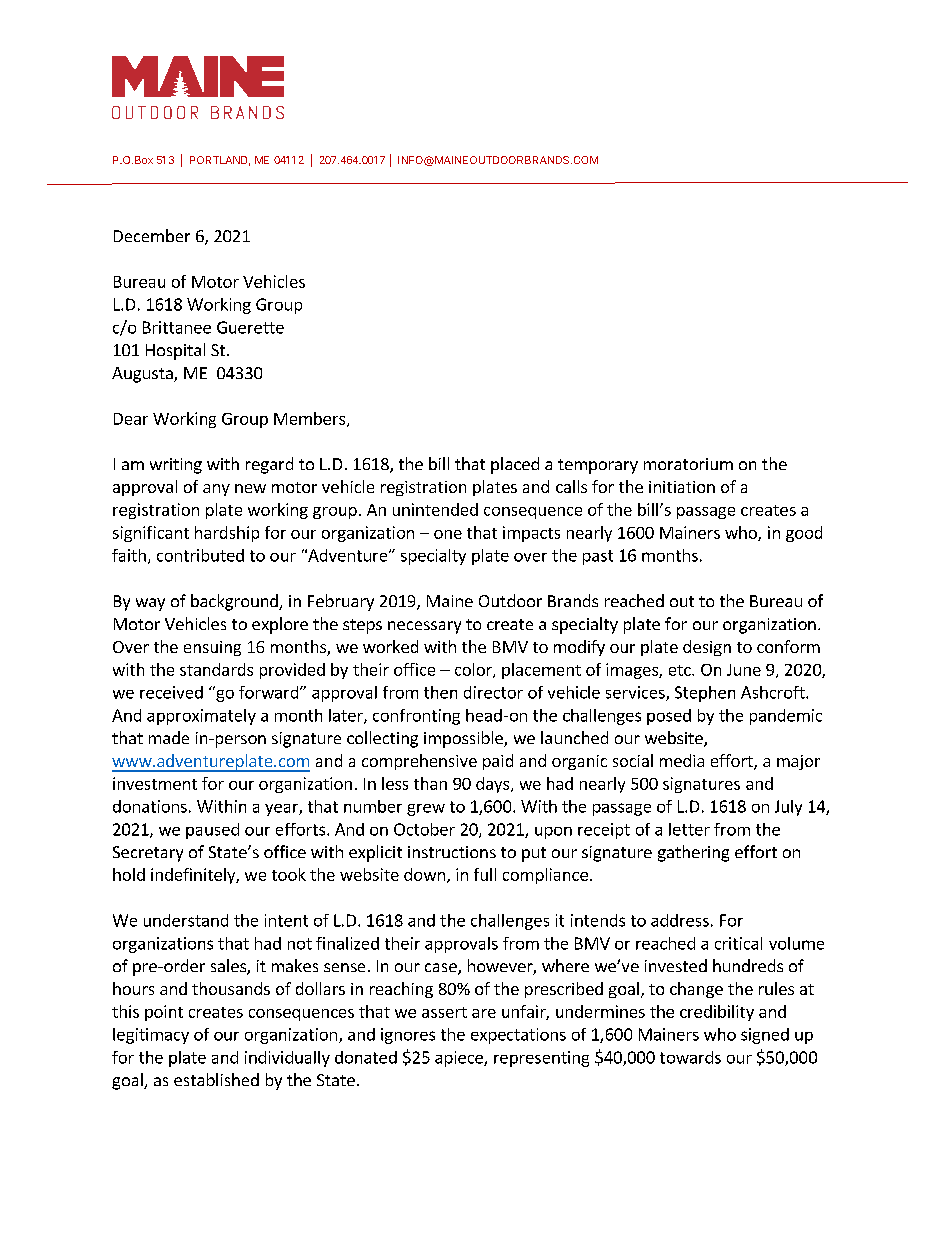  What do you see at coordinates (688, 464) in the image?
I see `moratorium` at bounding box center [688, 464].
